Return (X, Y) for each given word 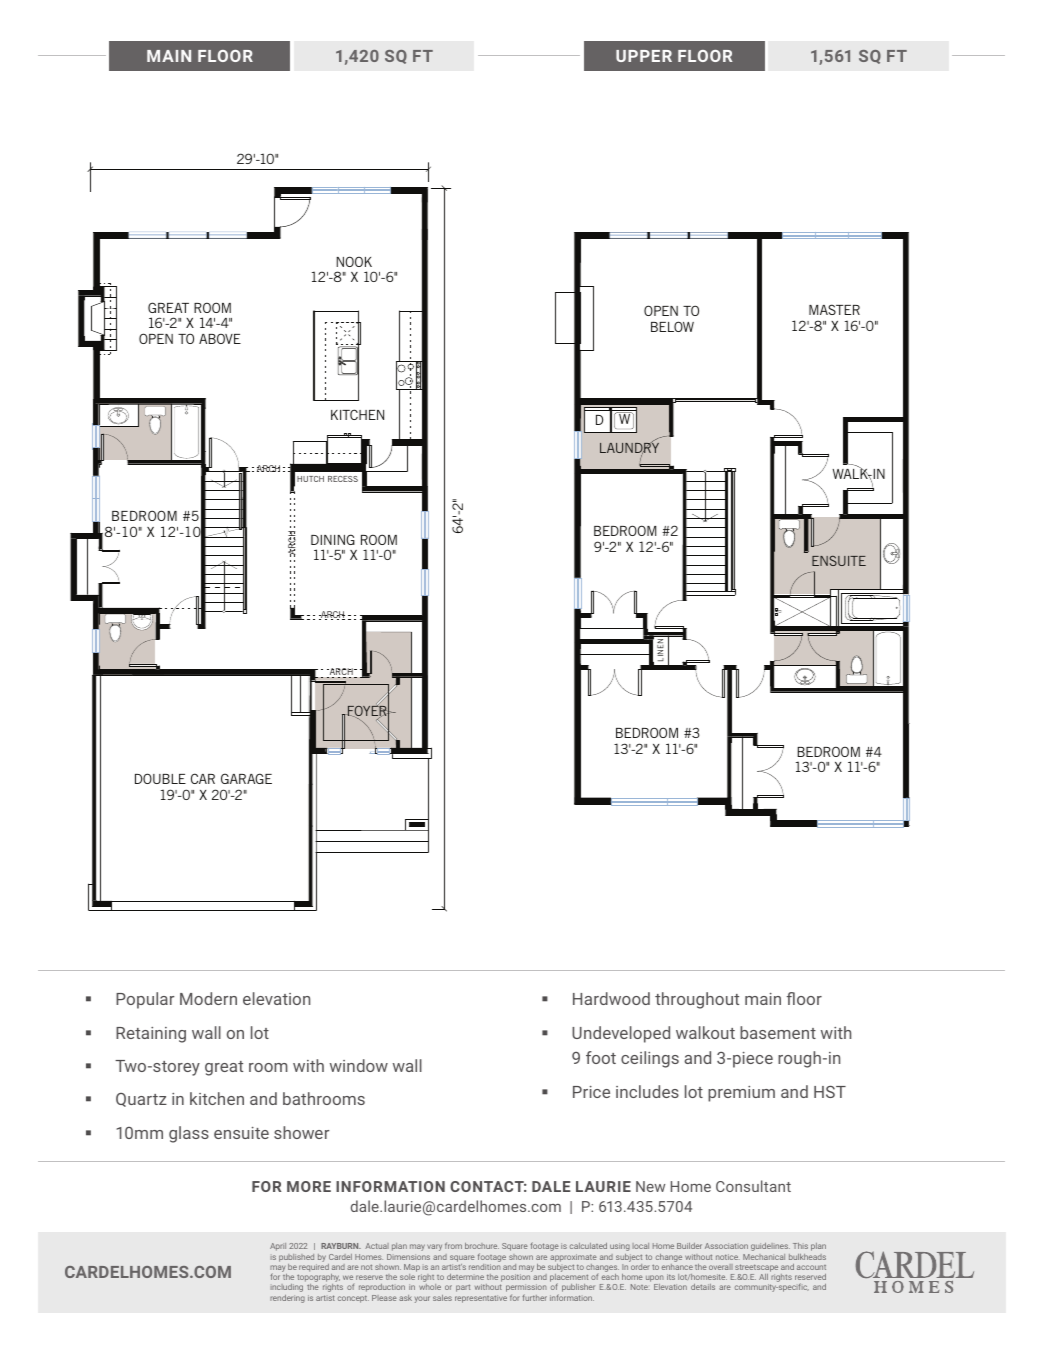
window (359, 1065)
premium (741, 1094)
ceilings (650, 1059)
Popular (145, 1000)
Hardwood (611, 998)
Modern (208, 998)
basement (778, 1032)
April (278, 1247)
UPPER (644, 56)
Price (591, 1092)
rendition (485, 1267)
